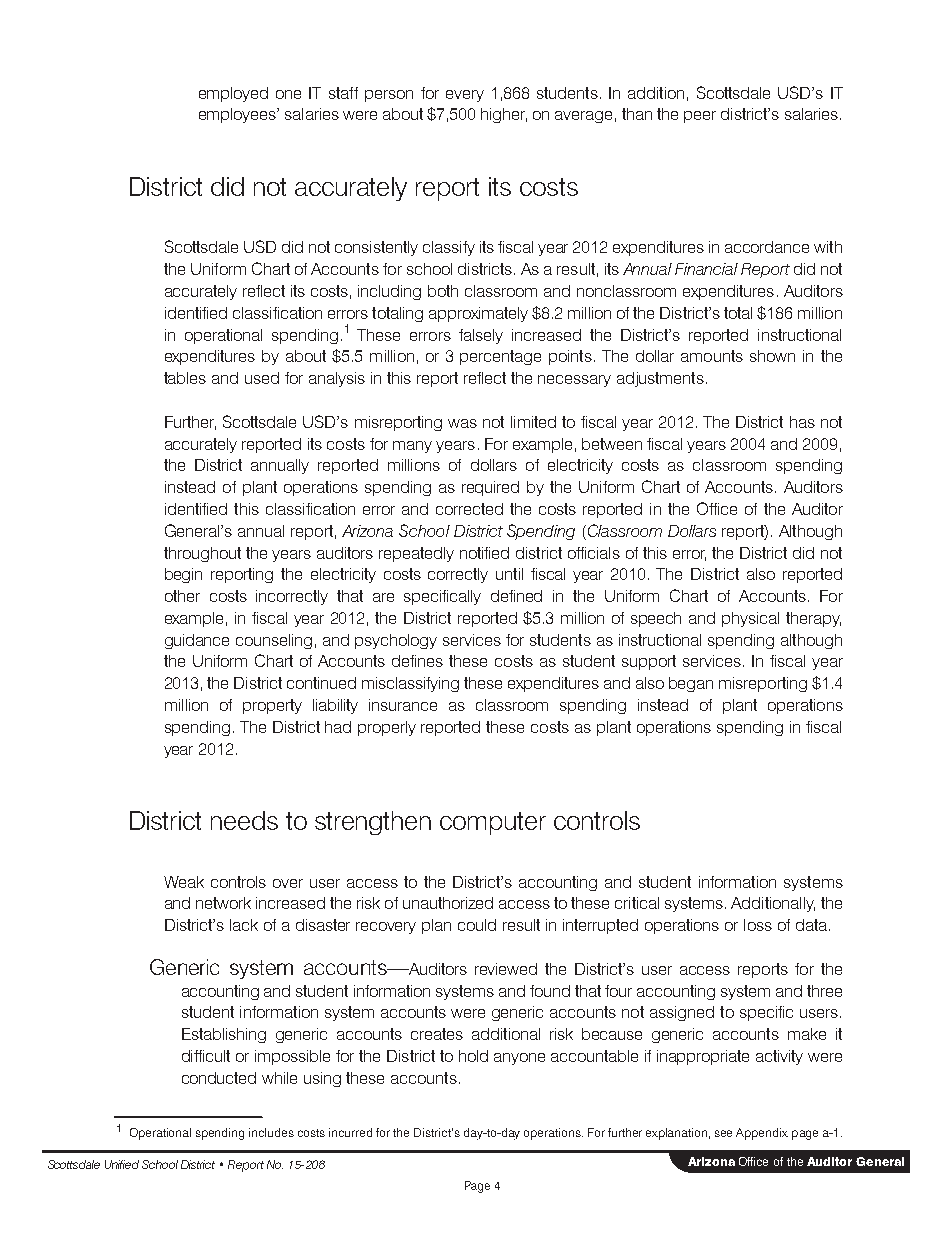 The width and height of the document is (952, 1233). Describe the element at coordinates (271, 1132) in the document. I see `includes` at that location.
